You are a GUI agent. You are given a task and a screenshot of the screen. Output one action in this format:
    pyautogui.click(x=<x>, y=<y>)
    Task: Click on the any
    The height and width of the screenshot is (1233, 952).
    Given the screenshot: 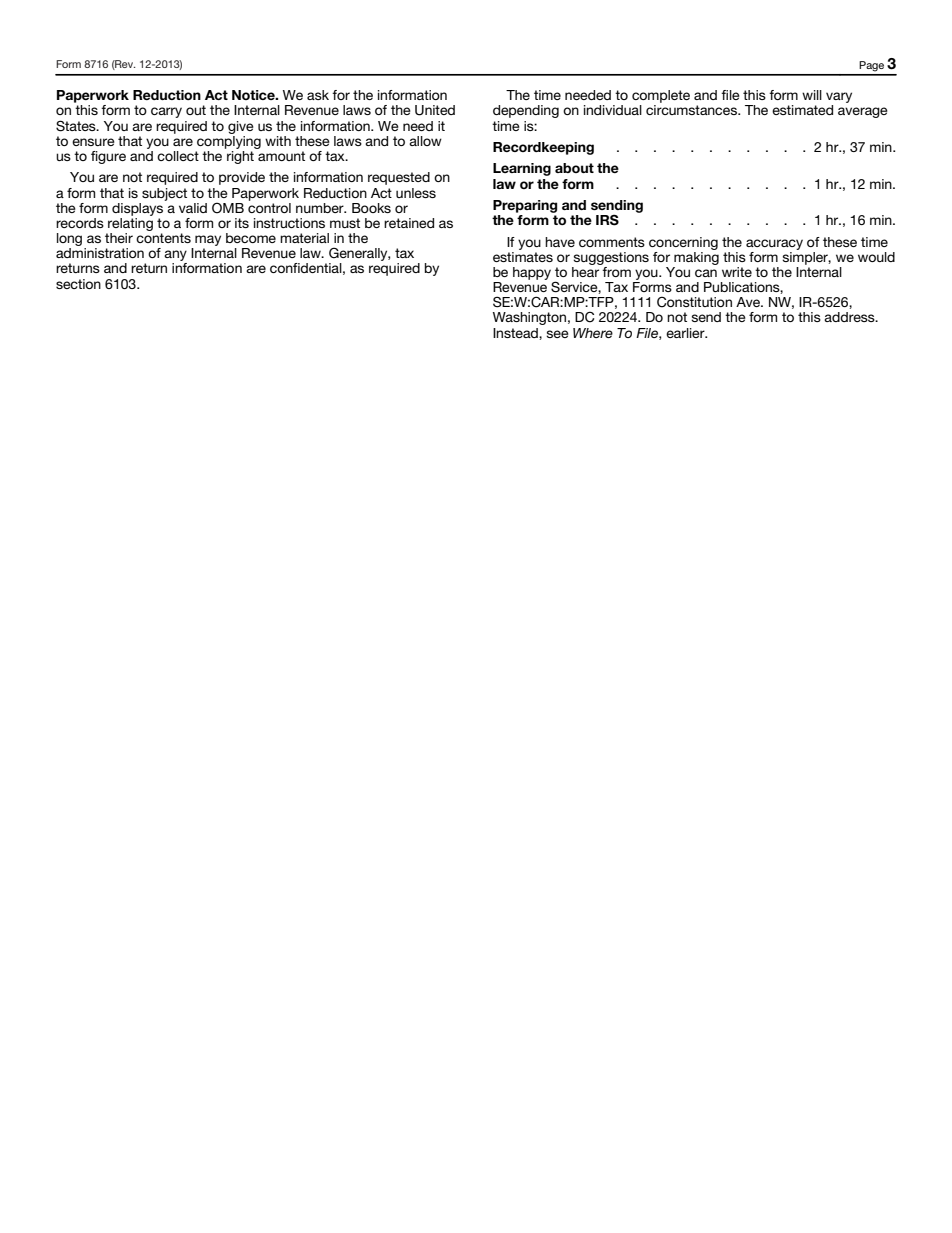 What is the action you would take?
    pyautogui.click(x=175, y=257)
